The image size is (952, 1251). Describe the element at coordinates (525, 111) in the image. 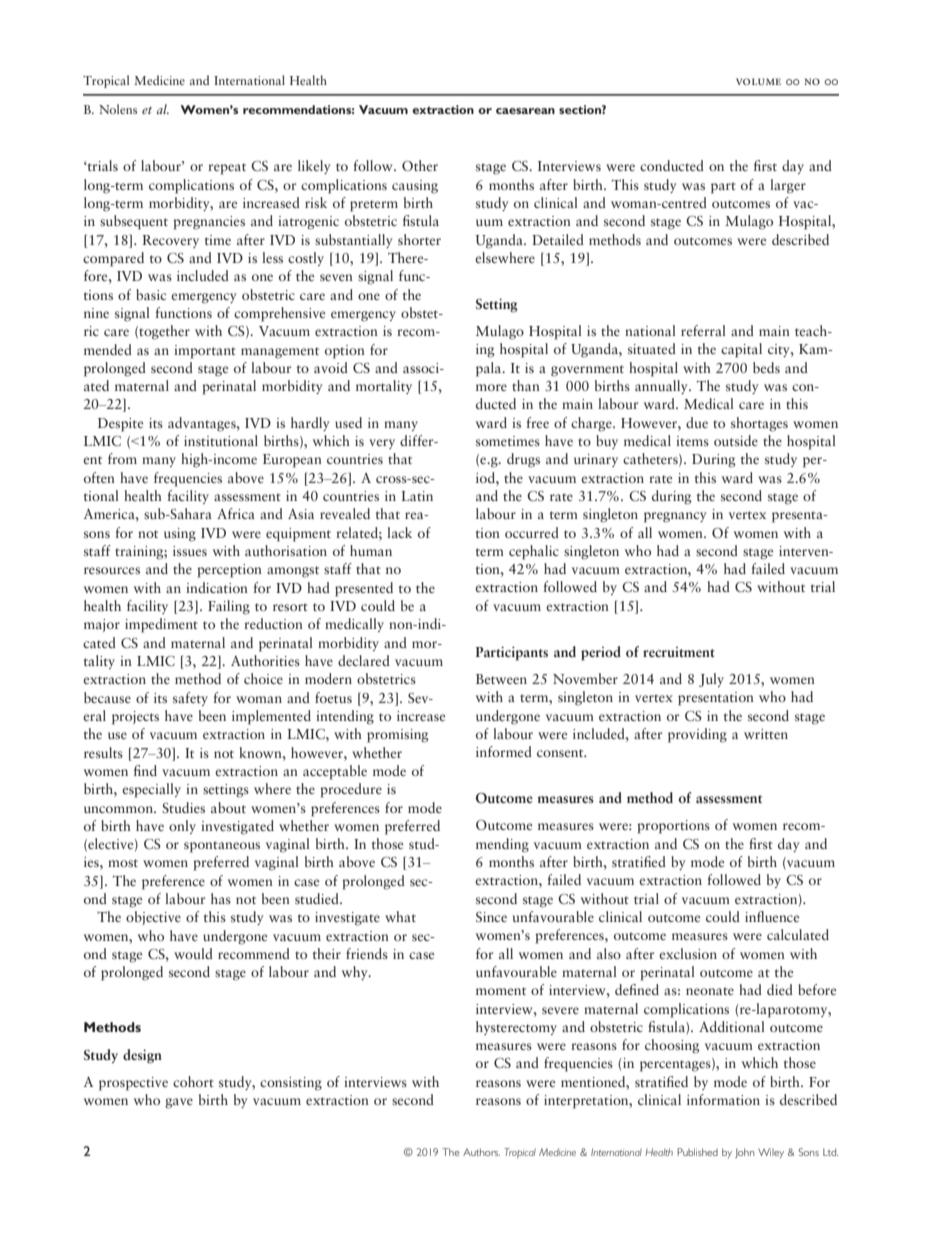

I see `caesarean` at that location.
